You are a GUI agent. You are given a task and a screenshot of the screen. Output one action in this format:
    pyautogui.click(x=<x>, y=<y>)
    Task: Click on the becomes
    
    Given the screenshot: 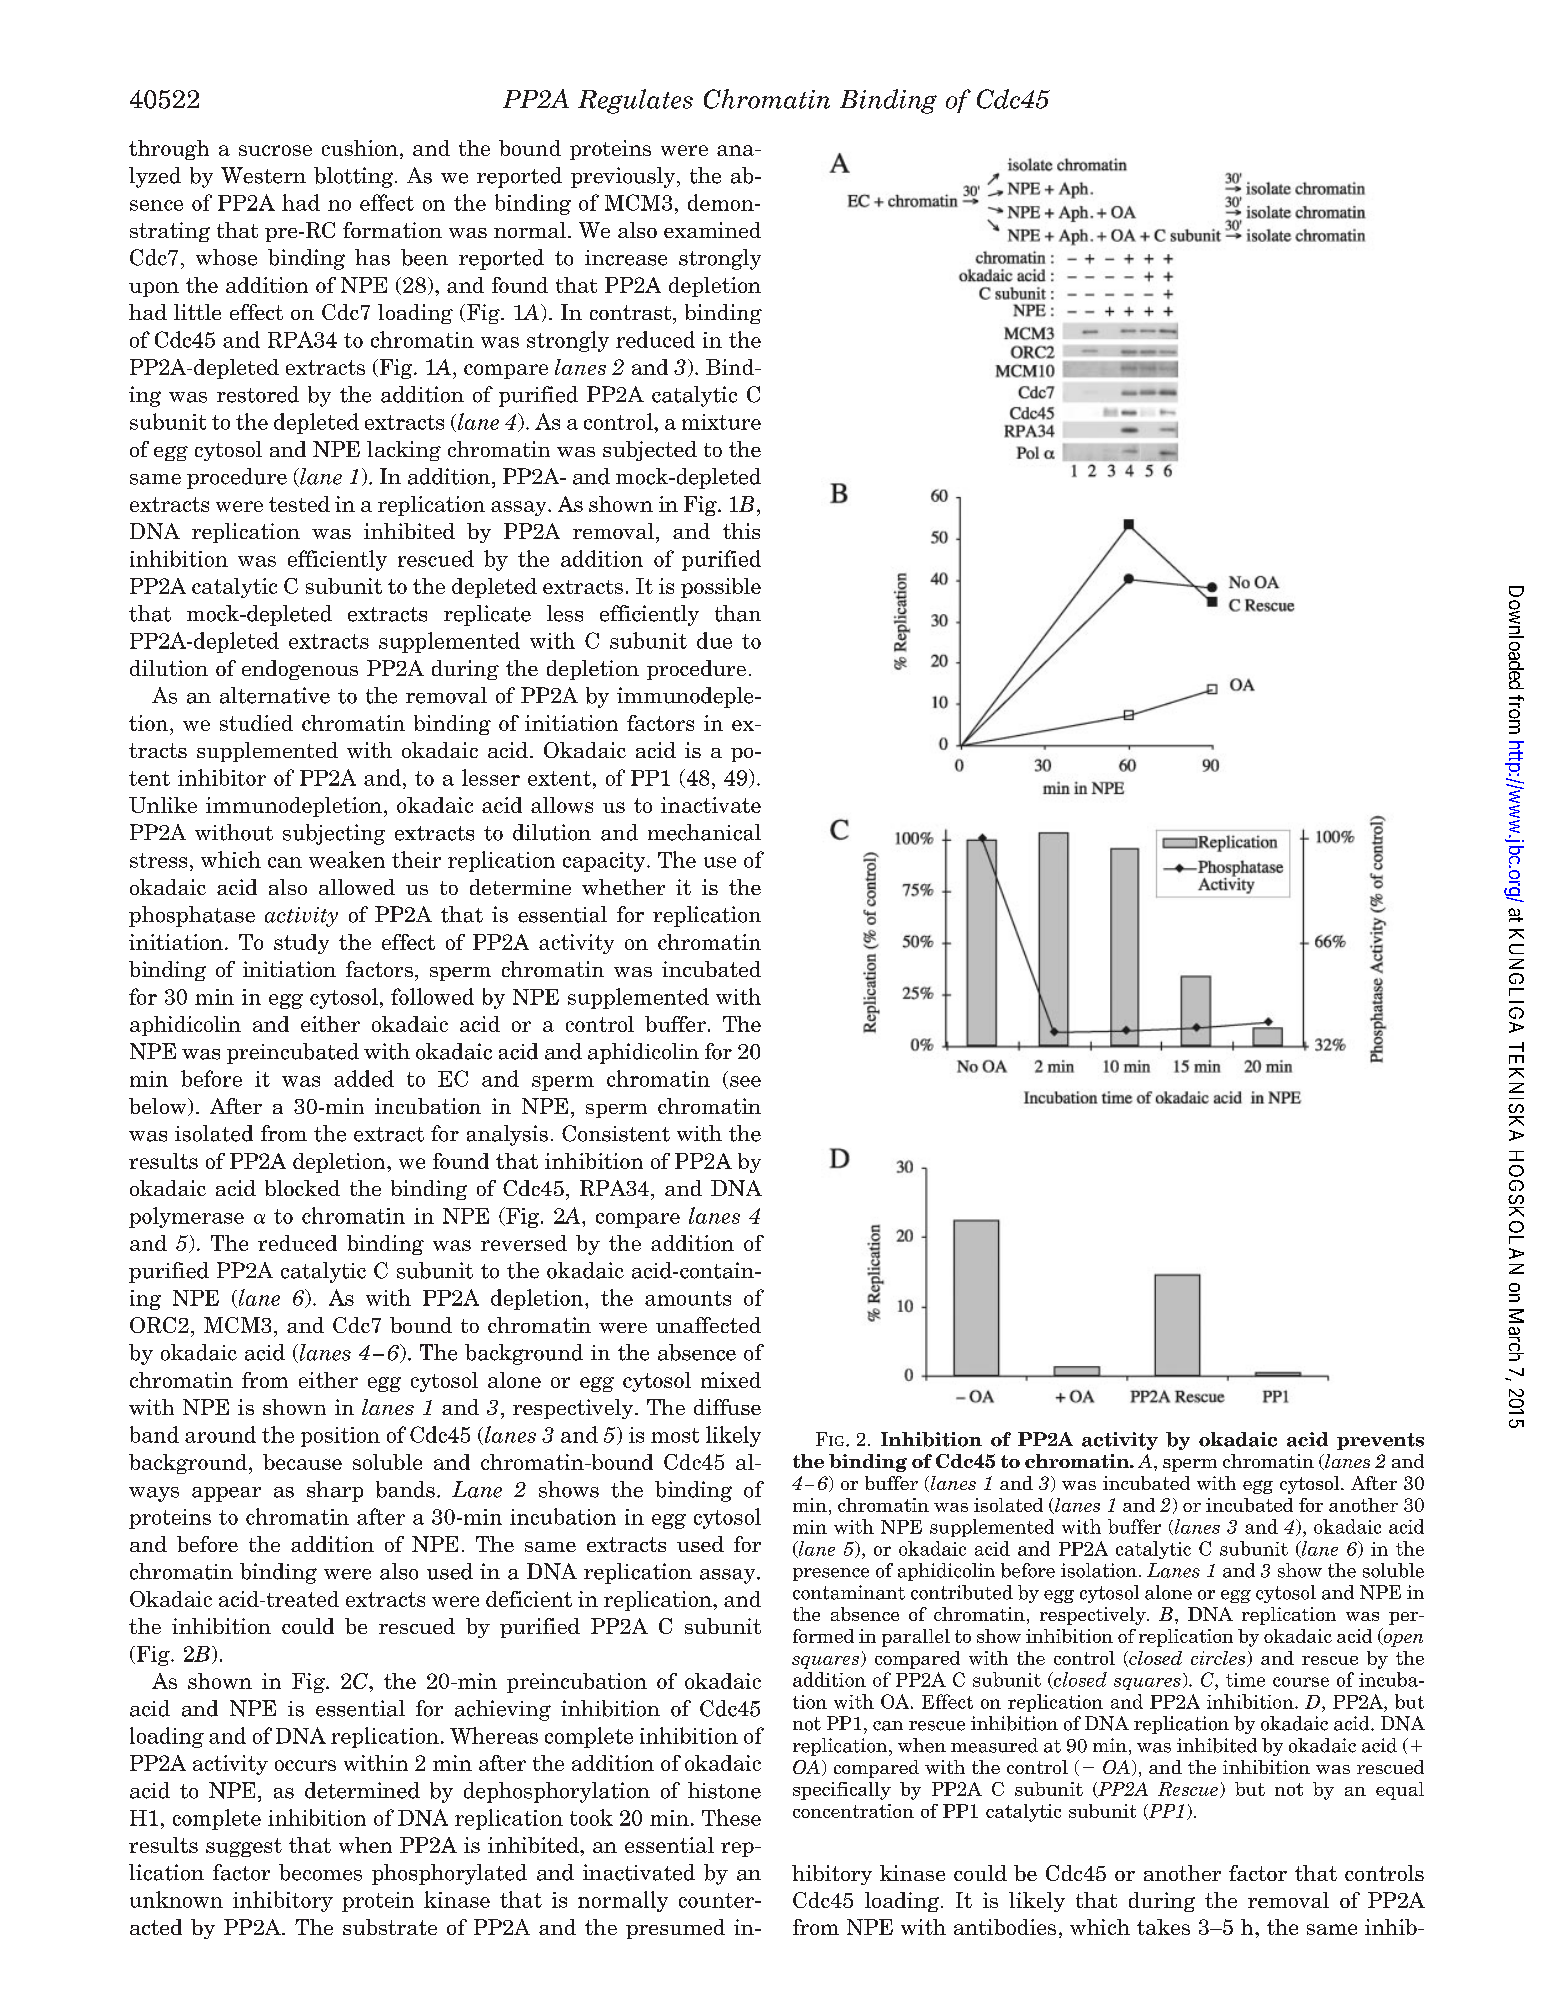 What is the action you would take?
    pyautogui.click(x=320, y=1872)
